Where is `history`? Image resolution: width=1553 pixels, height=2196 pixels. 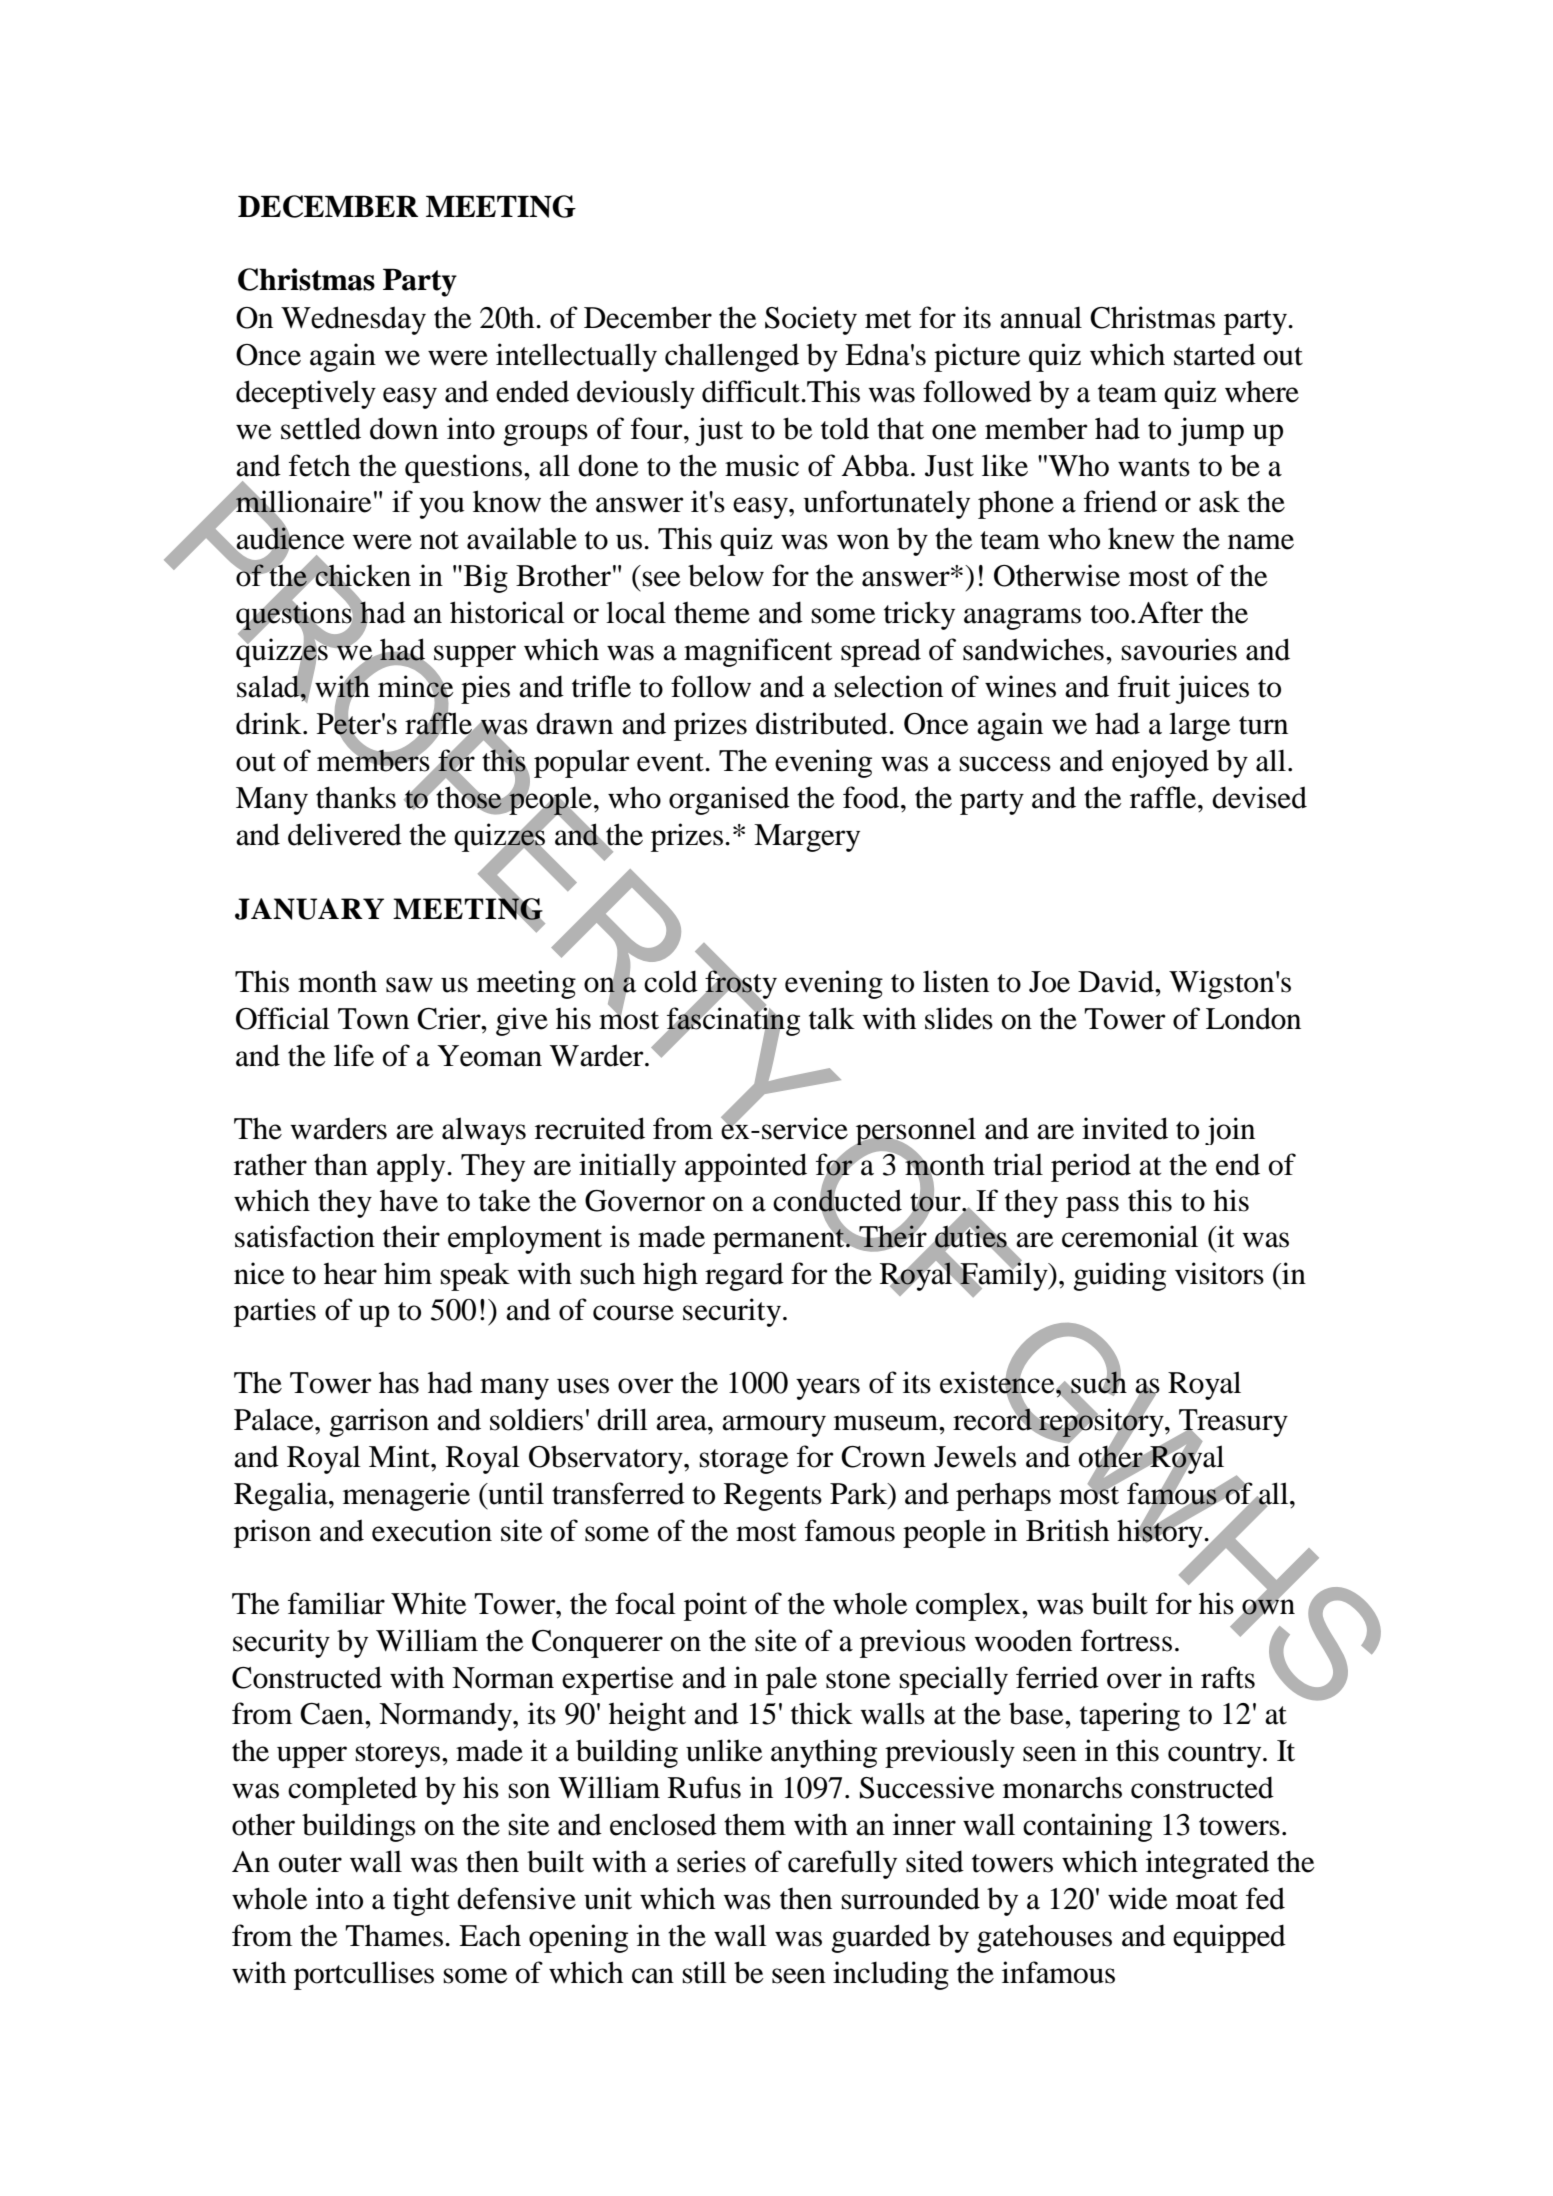
history is located at coordinates (1161, 1533).
